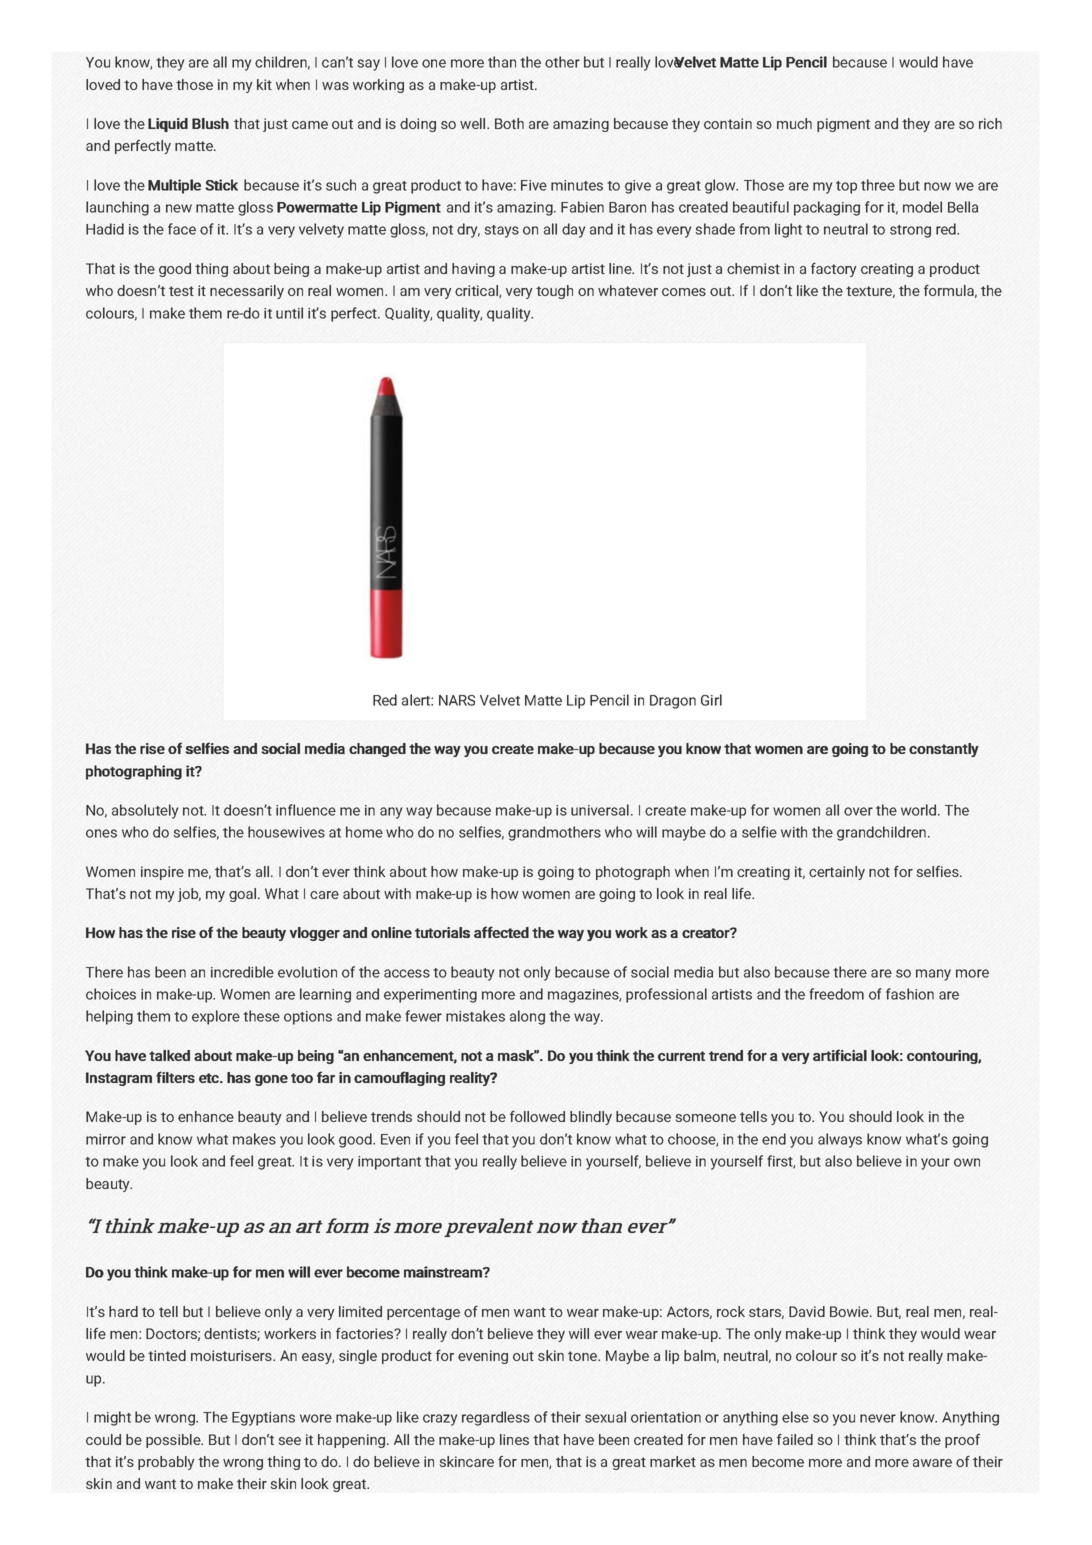  What do you see at coordinates (509, 123) in the screenshot?
I see `Both` at bounding box center [509, 123].
